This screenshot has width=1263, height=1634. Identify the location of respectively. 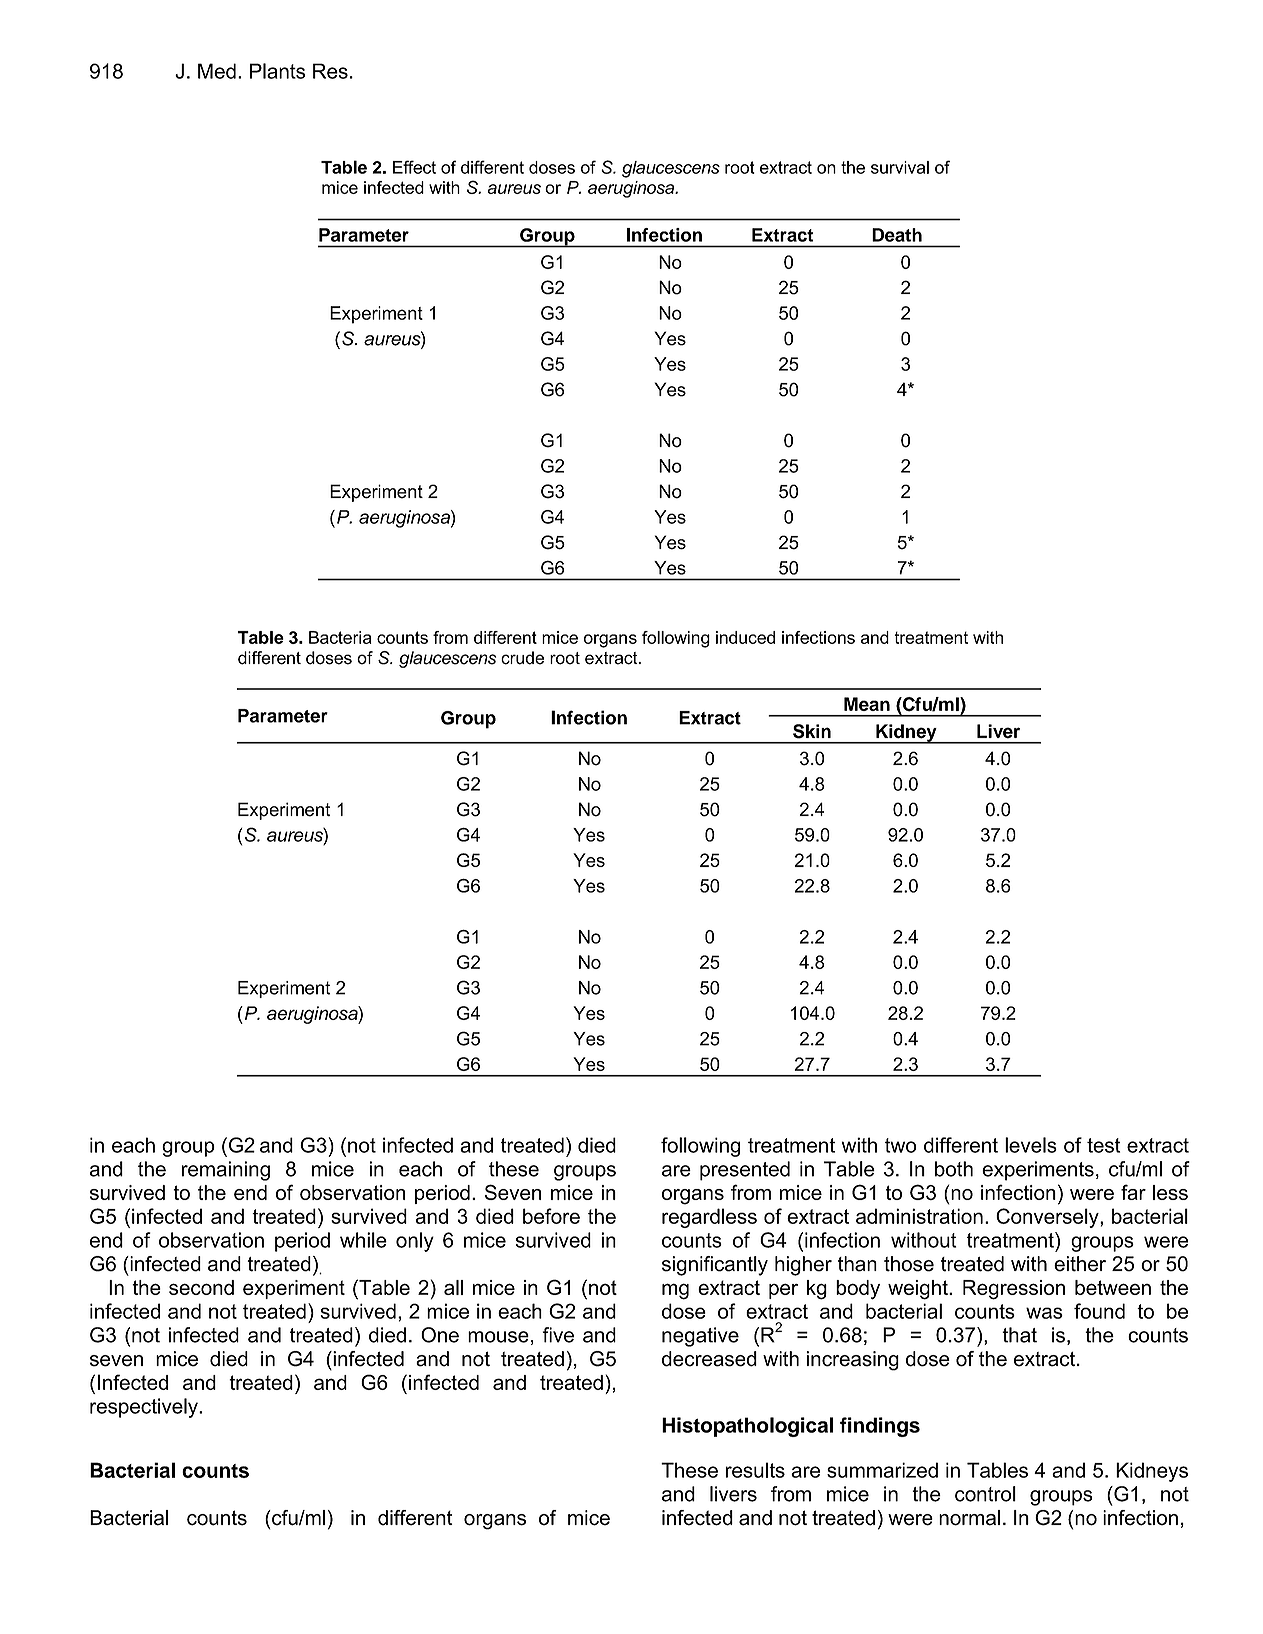
(145, 1408).
